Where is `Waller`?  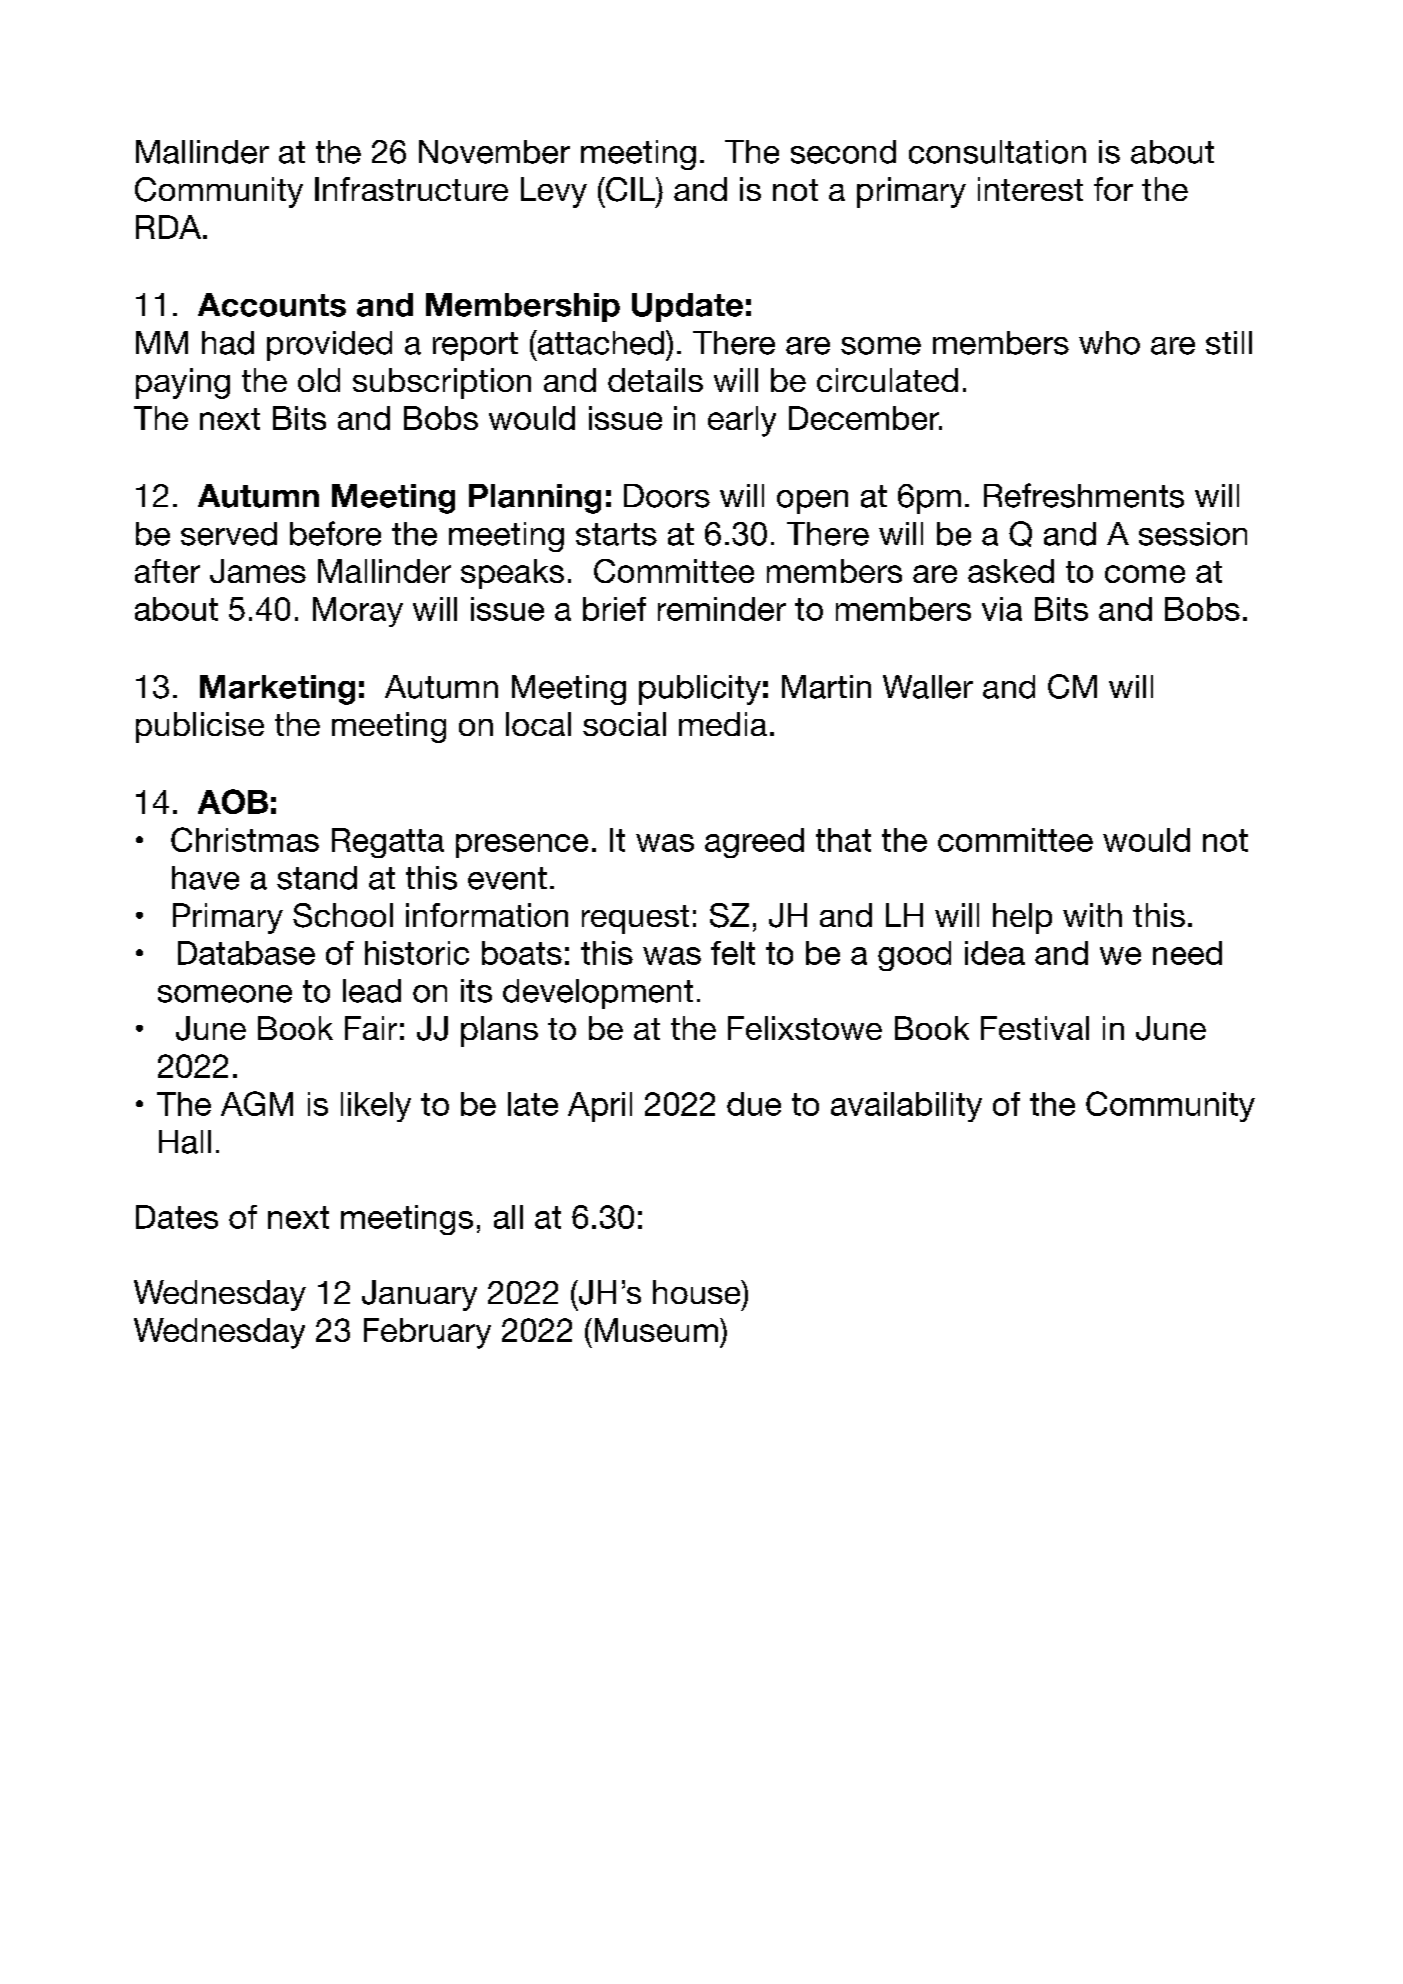 Waller is located at coordinates (928, 687).
